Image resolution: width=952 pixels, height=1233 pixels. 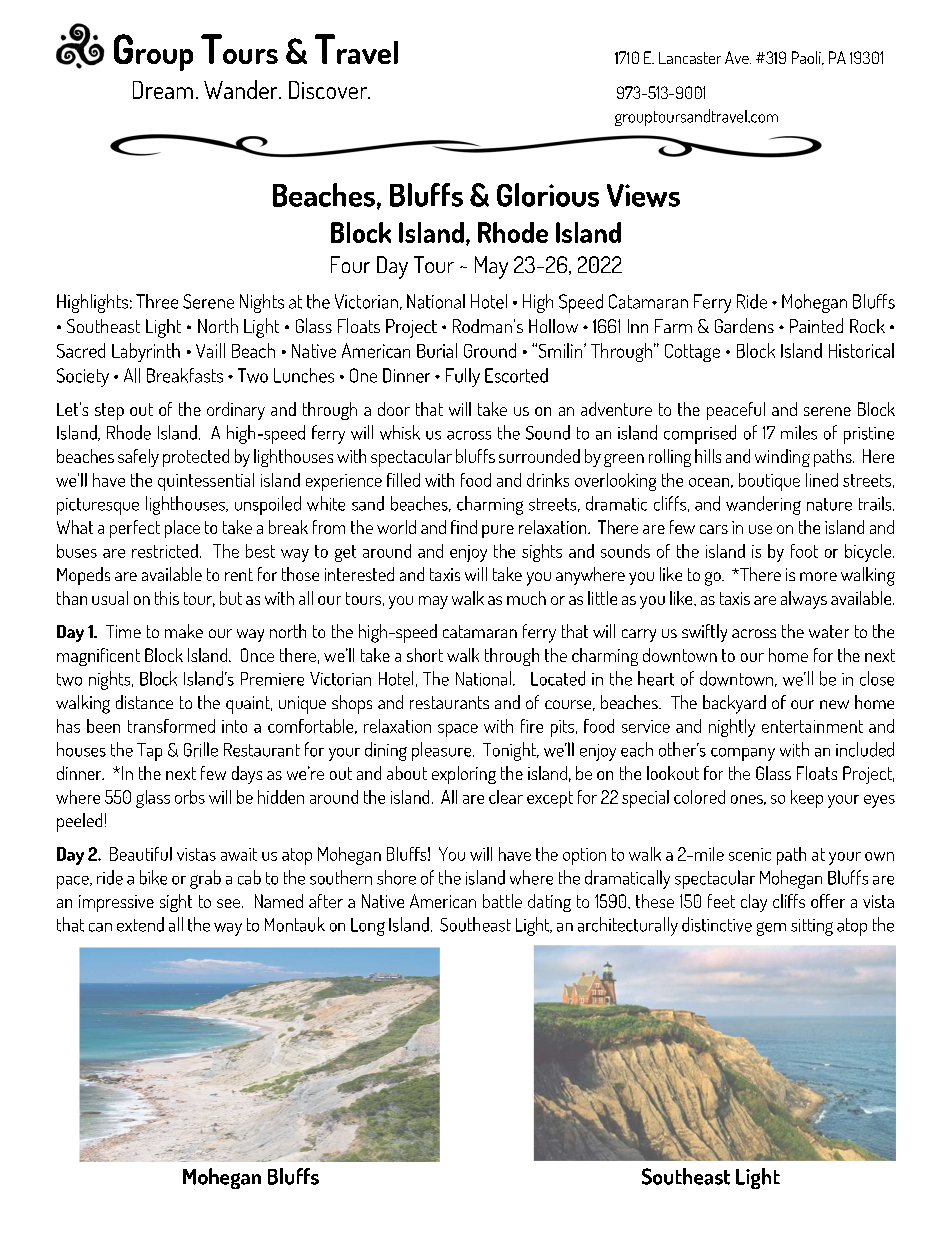 What do you see at coordinates (329, 90) in the image?
I see `Discover` at bounding box center [329, 90].
